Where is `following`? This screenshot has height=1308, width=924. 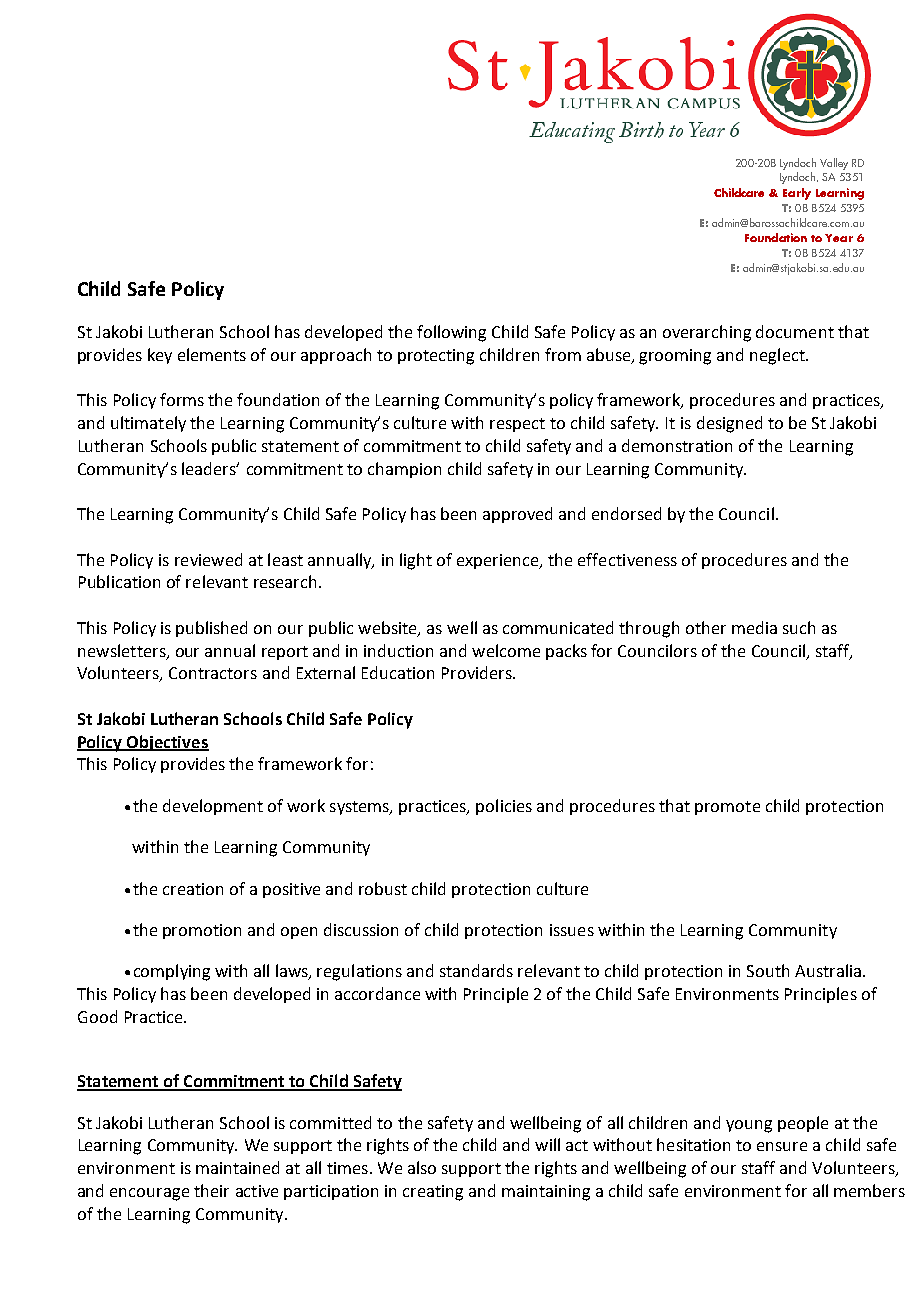 following is located at coordinates (451, 333).
